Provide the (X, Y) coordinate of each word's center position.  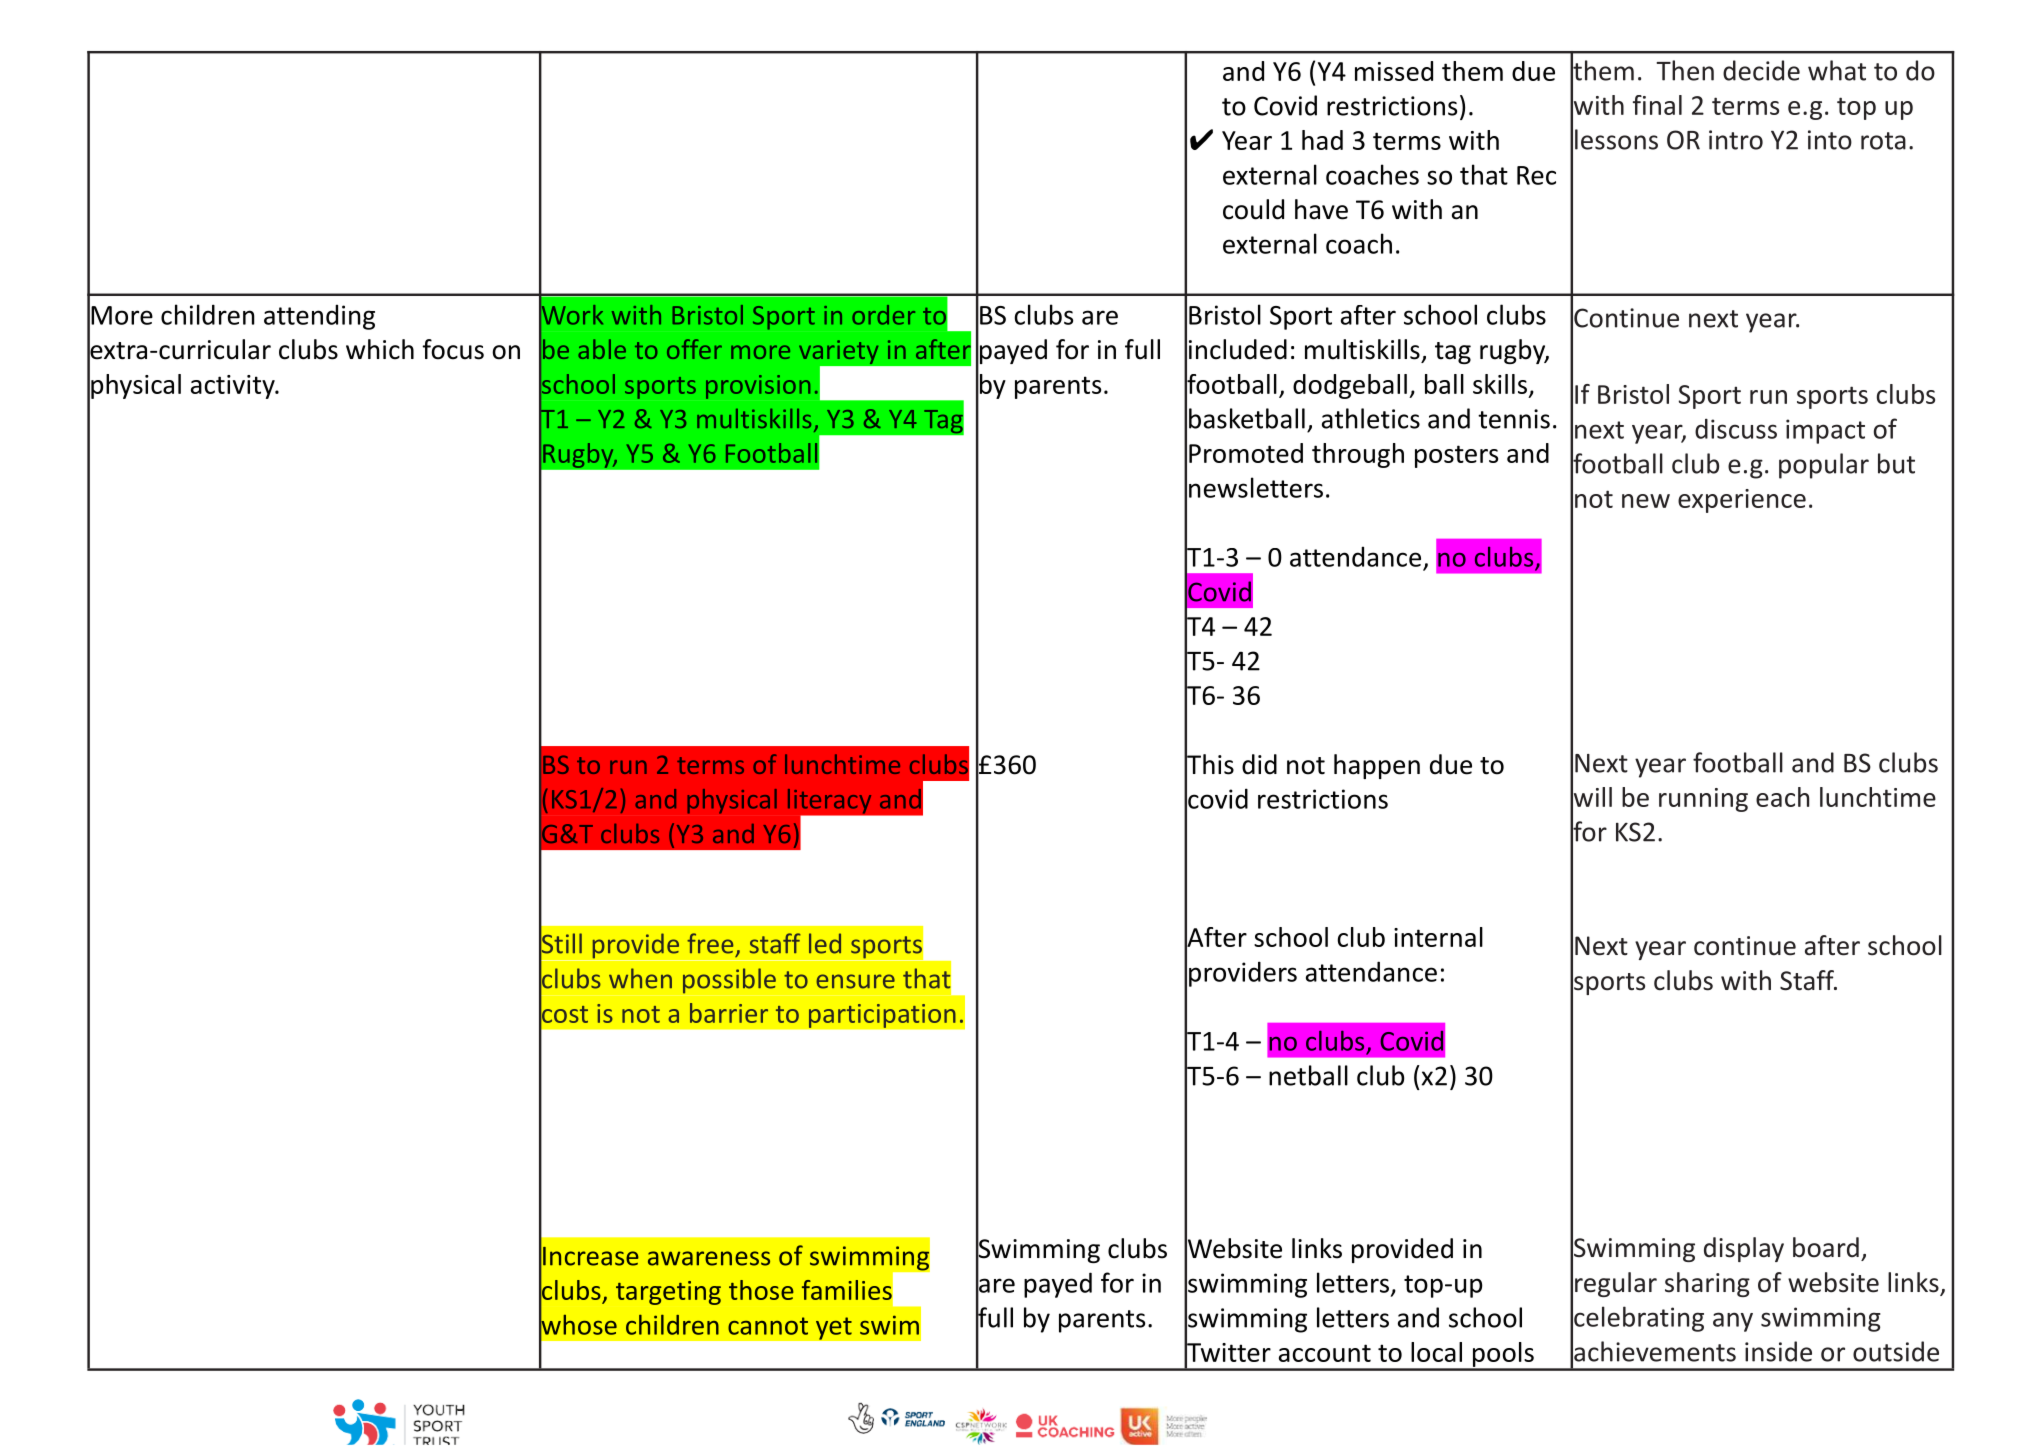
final (1657, 105)
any (1733, 1322)
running (1703, 800)
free (710, 943)
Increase (591, 1256)
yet (834, 1328)
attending (319, 317)
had (1322, 140)
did (1259, 764)
